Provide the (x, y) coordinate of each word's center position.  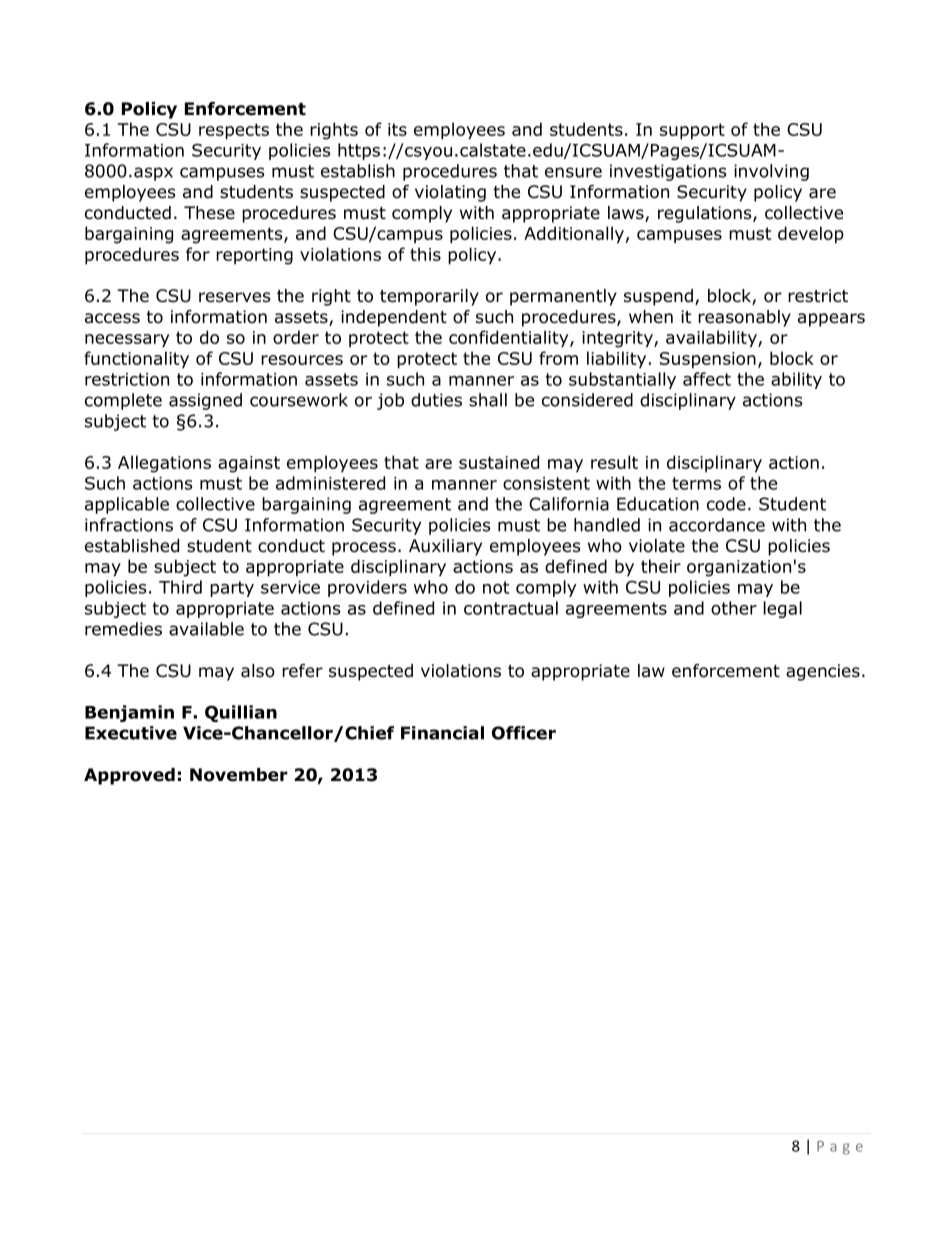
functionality (136, 360)
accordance (717, 525)
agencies (823, 672)
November (239, 775)
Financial (442, 733)
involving (771, 172)
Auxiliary (445, 547)
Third (180, 587)
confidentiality (510, 339)
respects (234, 131)
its (397, 129)
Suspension (708, 360)
